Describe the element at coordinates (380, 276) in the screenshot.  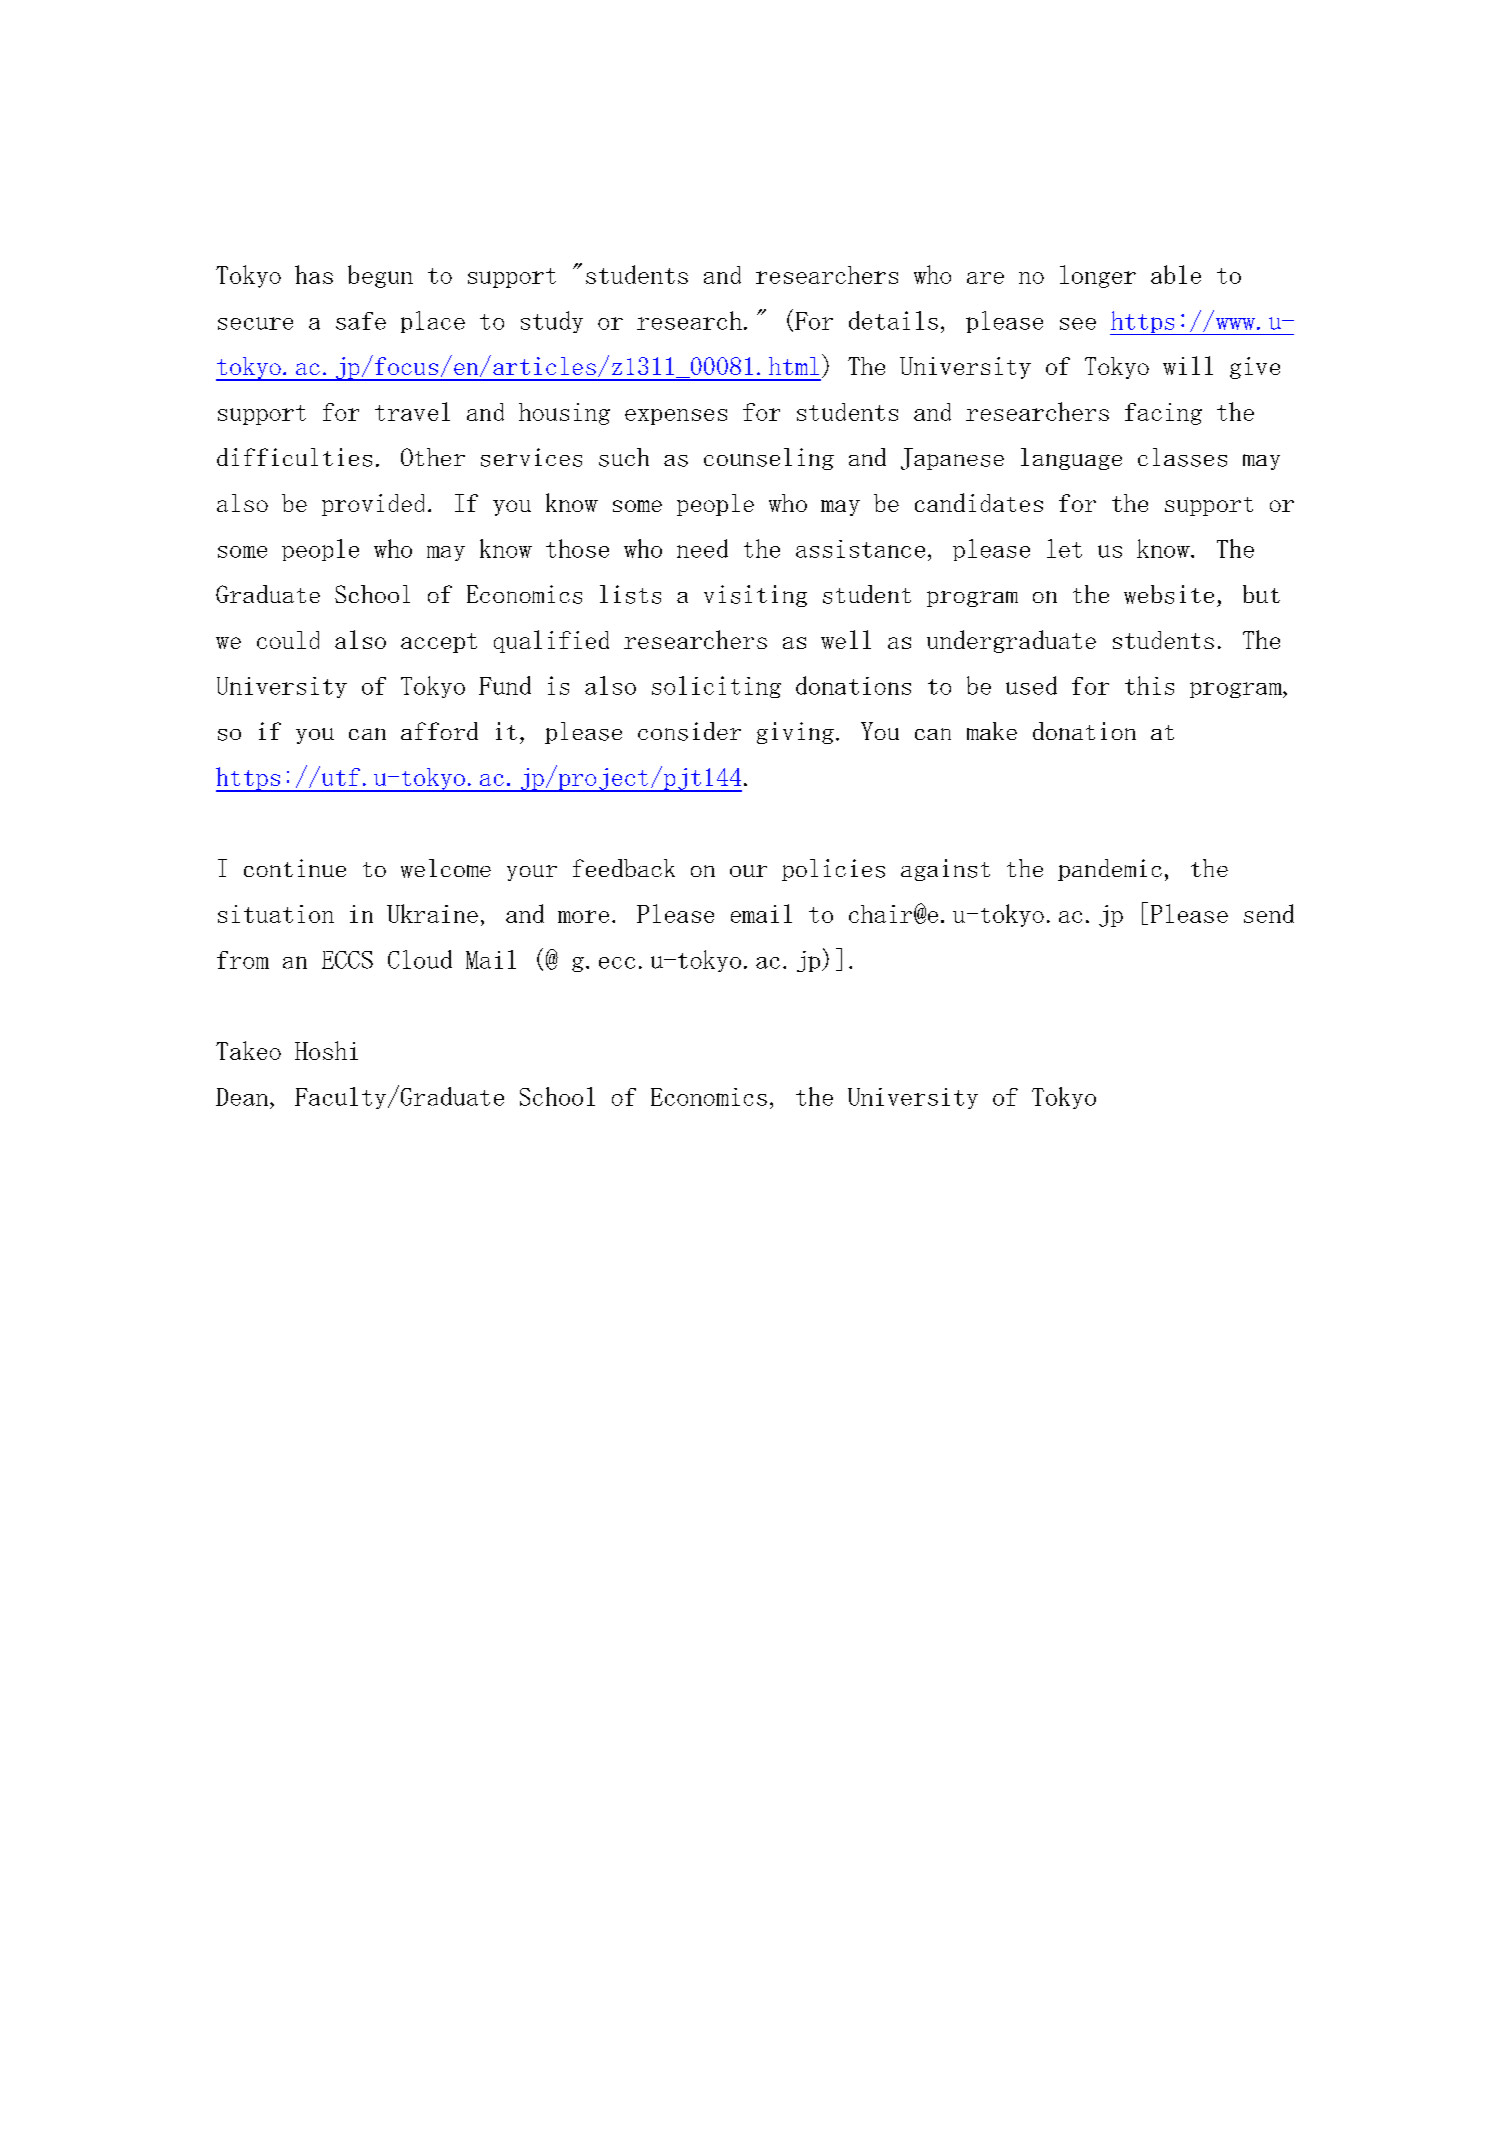
I see `begun` at that location.
